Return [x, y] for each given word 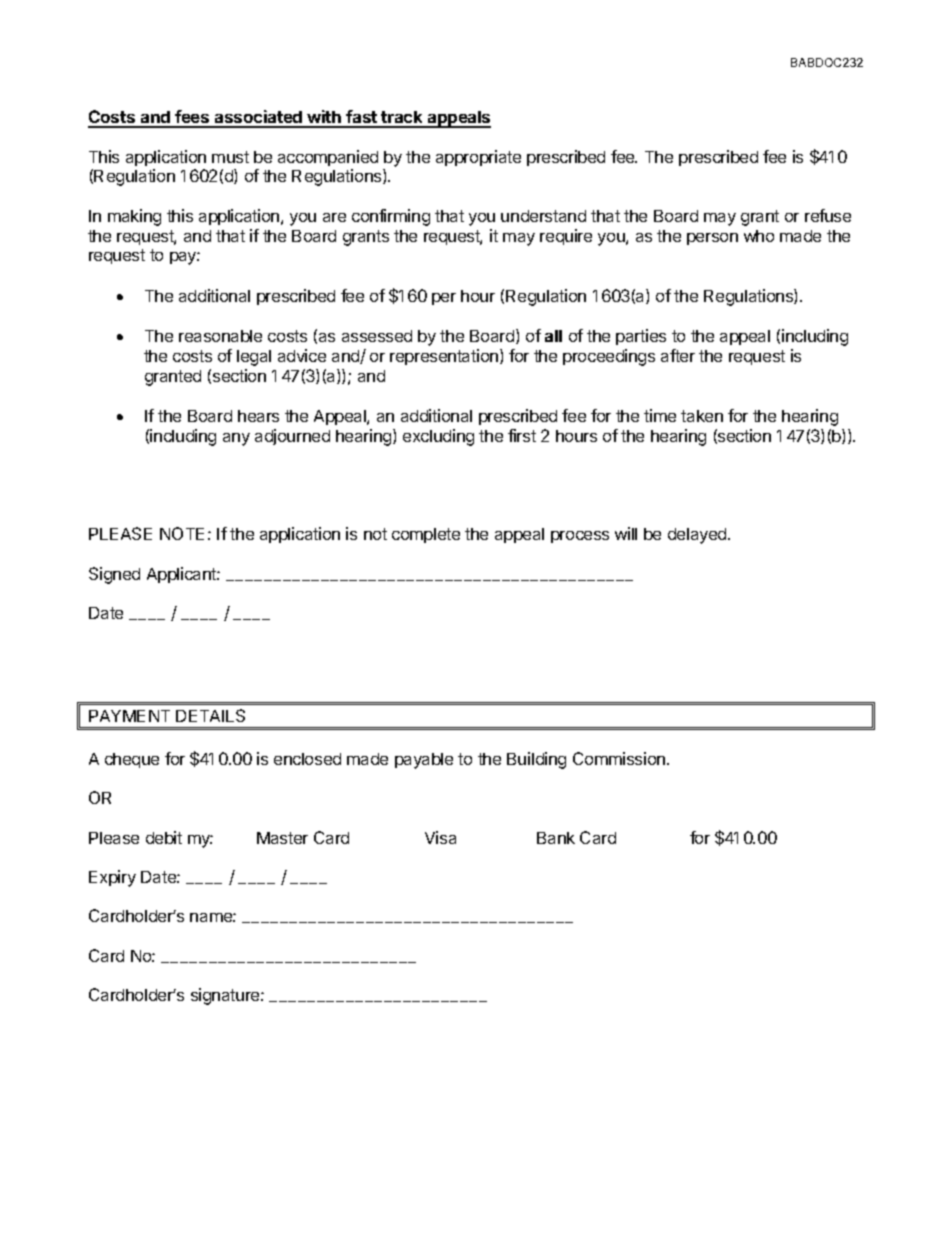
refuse [828, 215]
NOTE [182, 533]
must [230, 157]
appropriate [478, 158]
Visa [440, 837]
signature [226, 996]
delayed [698, 536]
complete [426, 535]
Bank [556, 838]
